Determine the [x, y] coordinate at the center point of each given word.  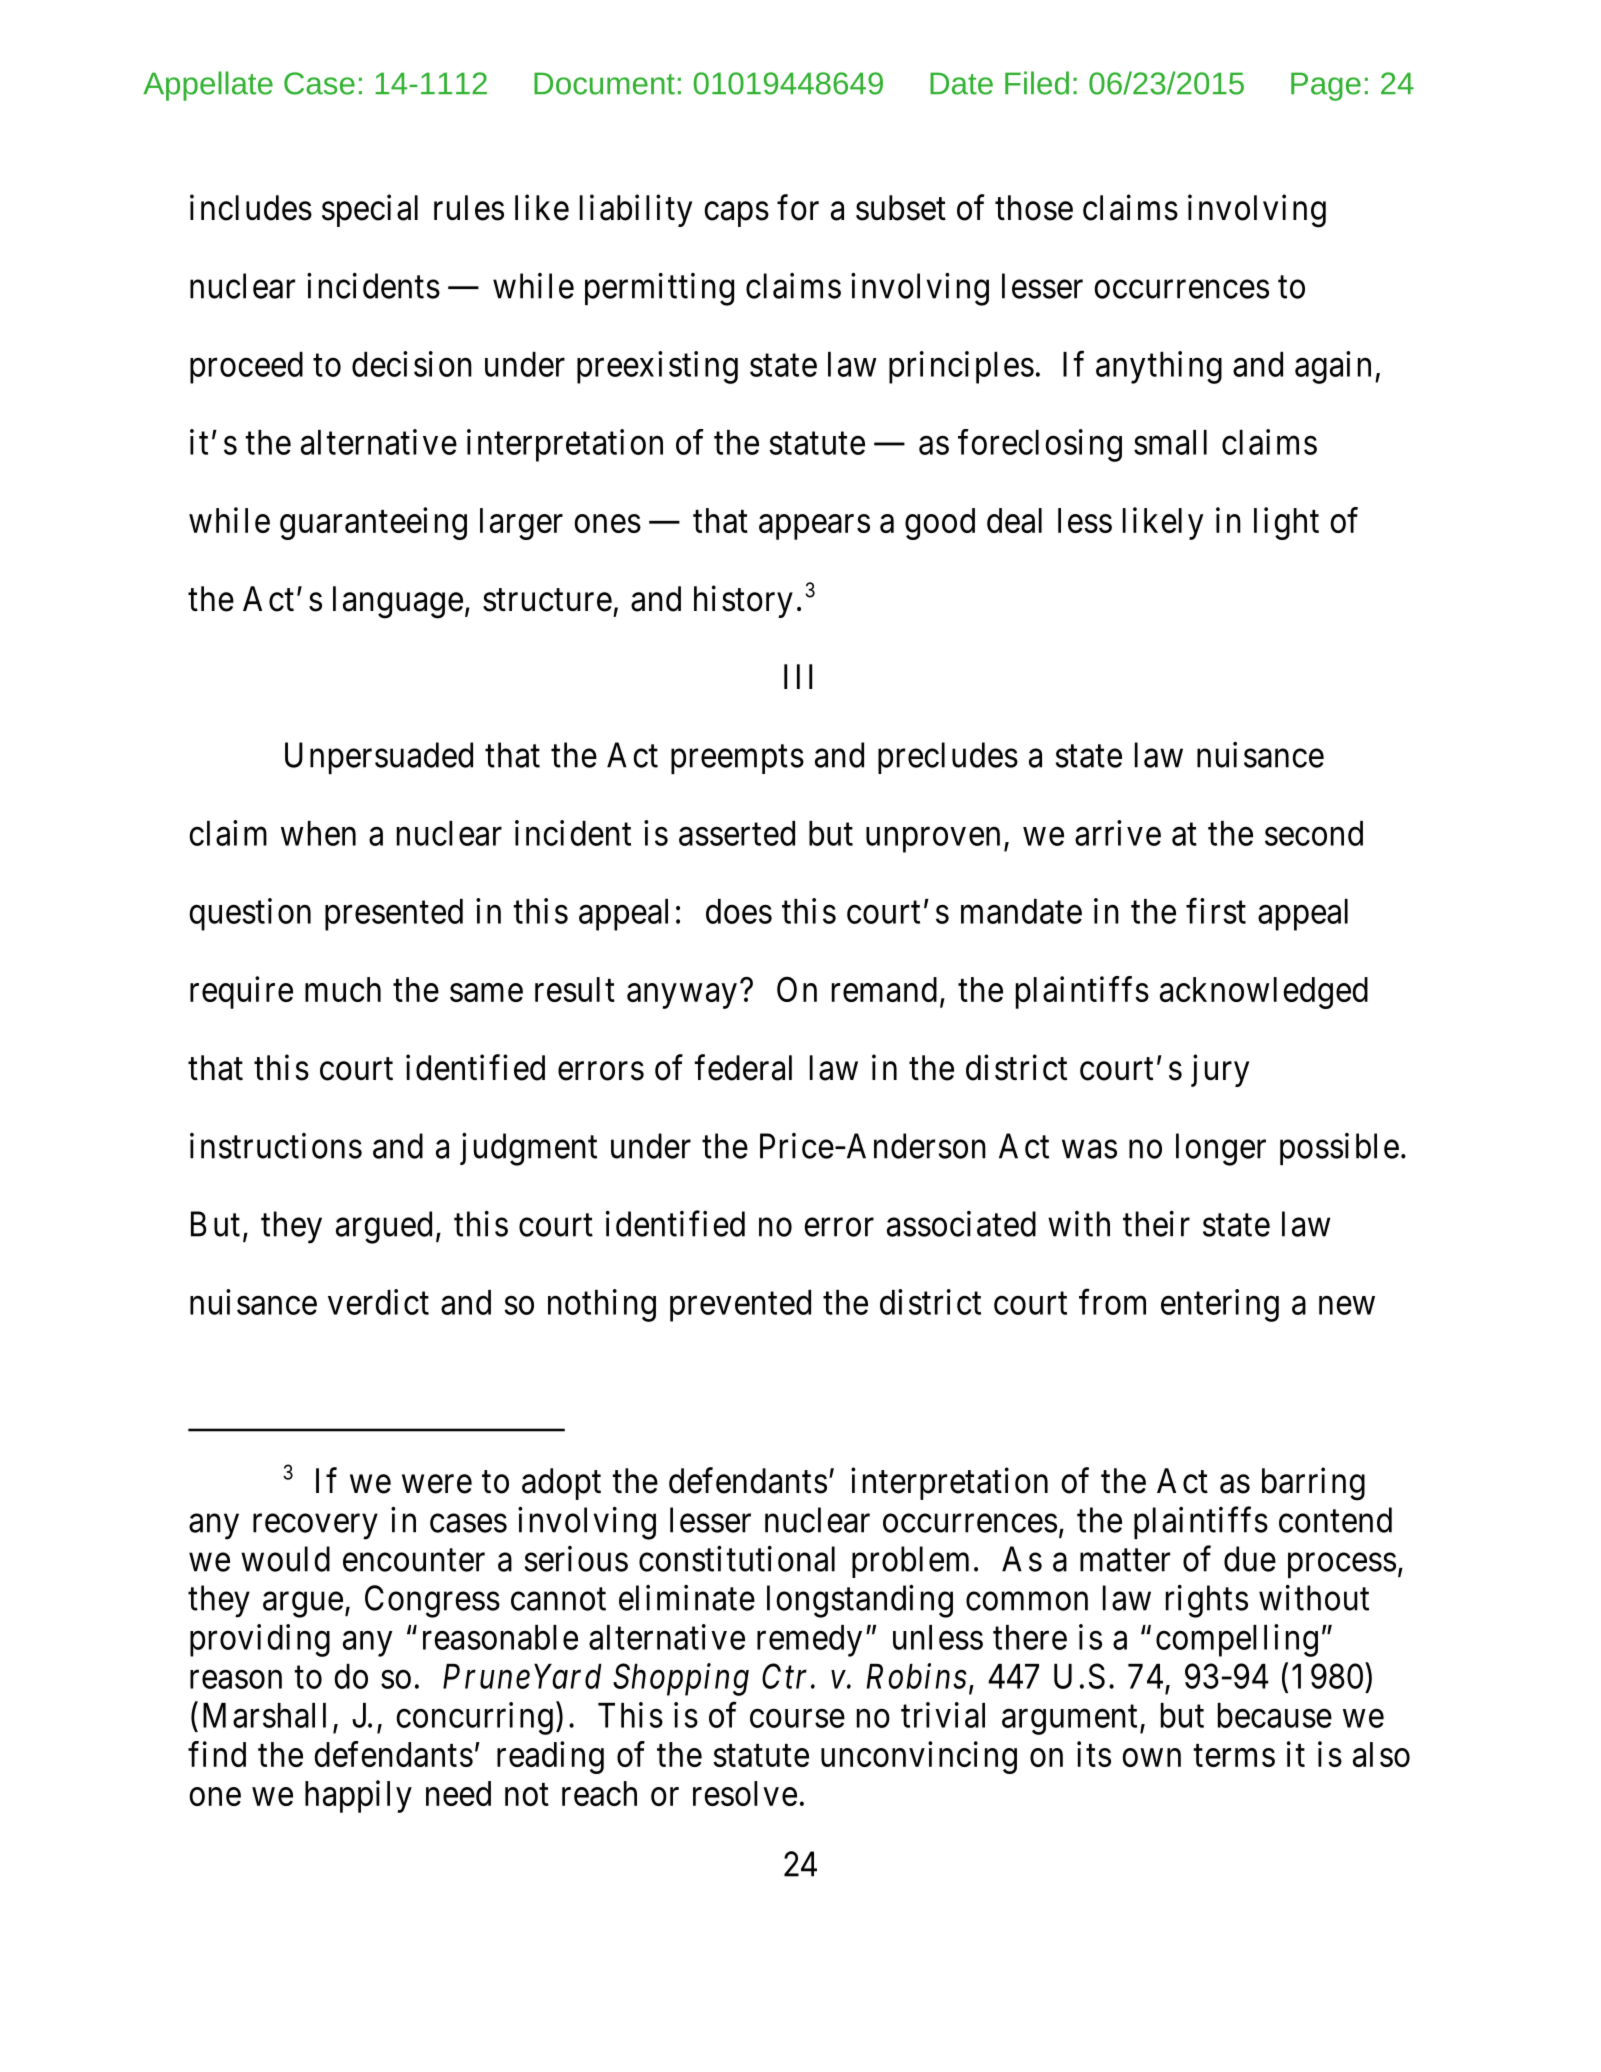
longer [1221, 1149]
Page [1326, 86]
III [798, 676]
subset [901, 208]
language [398, 602]
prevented [740, 1306]
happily [358, 1796]
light [1286, 523]
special [370, 210]
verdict [378, 1302]
